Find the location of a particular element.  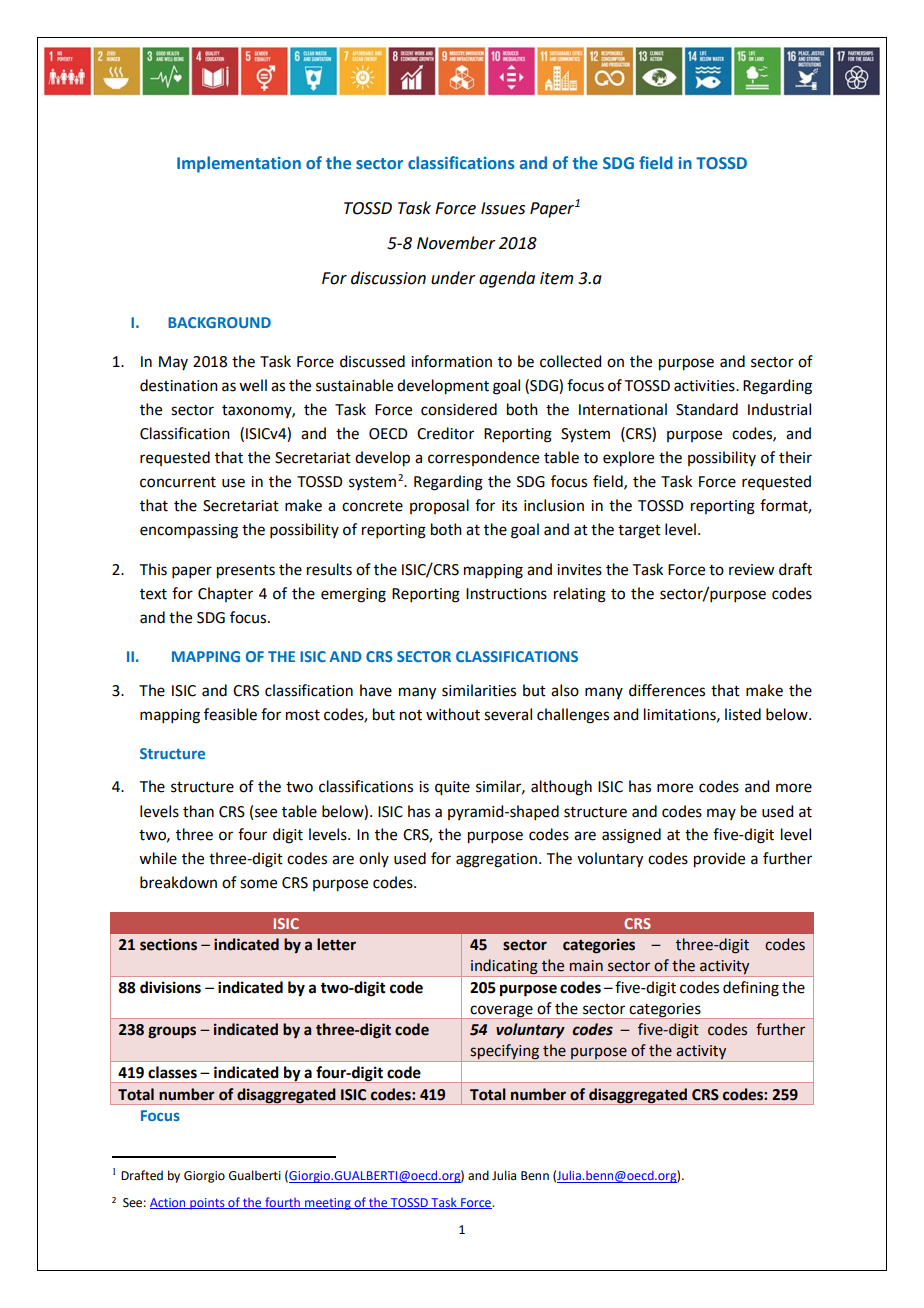

points is located at coordinates (207, 1204).
